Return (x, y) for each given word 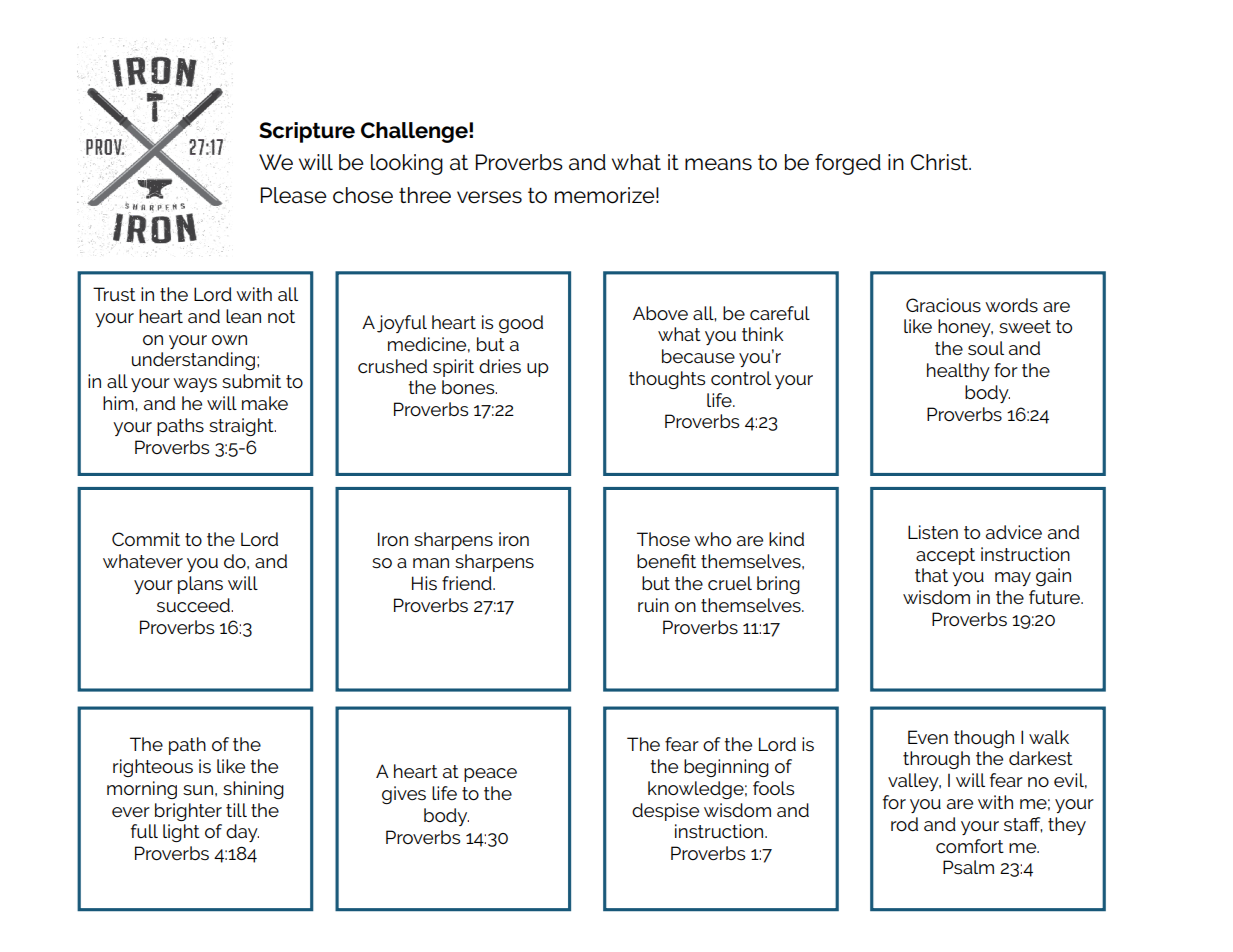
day (242, 833)
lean (243, 316)
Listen (933, 532)
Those (663, 539)
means (718, 164)
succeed (194, 605)
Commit (146, 539)
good (521, 324)
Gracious (943, 305)
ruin (653, 605)
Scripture (307, 132)
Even (928, 737)
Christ (941, 162)
